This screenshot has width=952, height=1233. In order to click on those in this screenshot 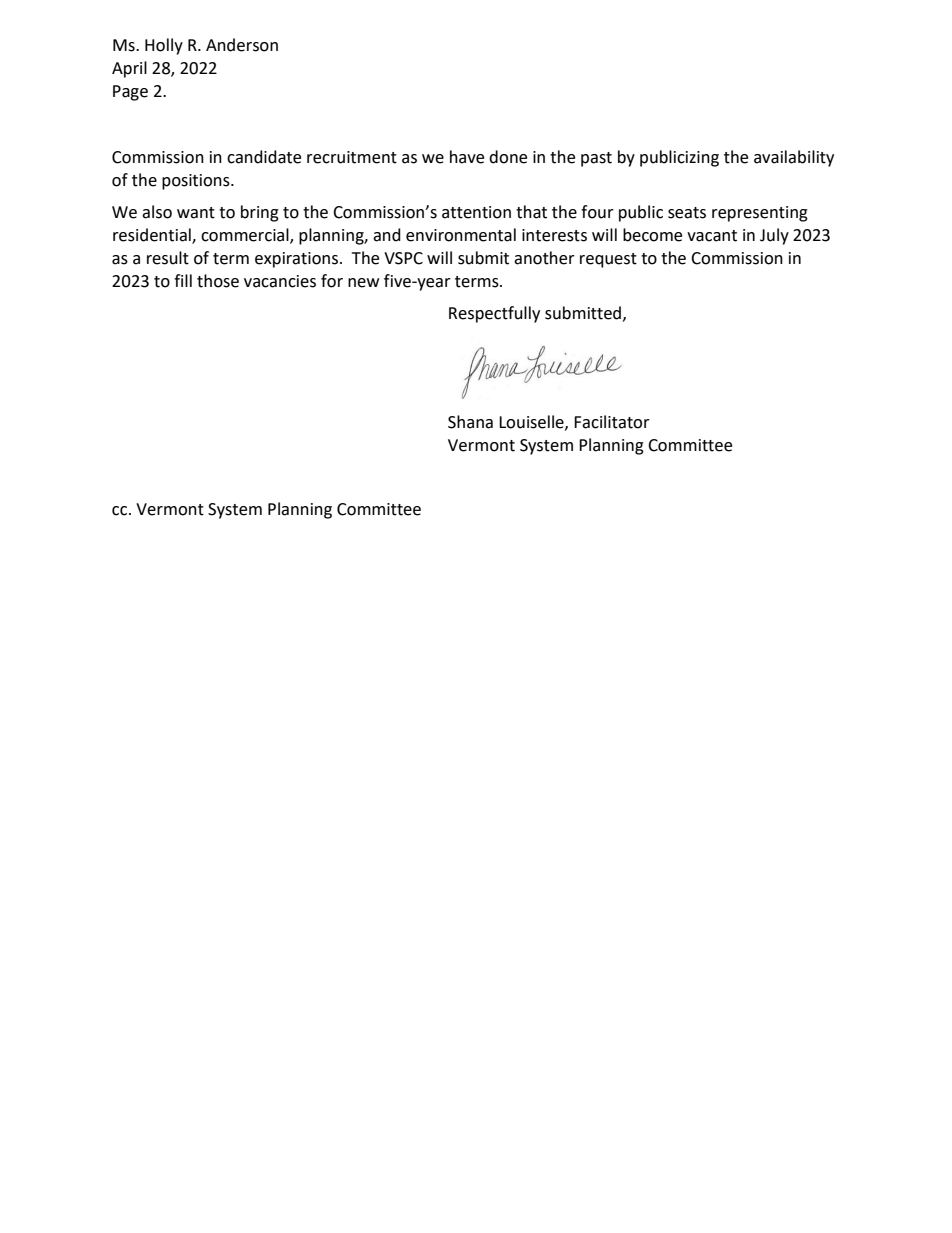, I will do `click(218, 281)`.
